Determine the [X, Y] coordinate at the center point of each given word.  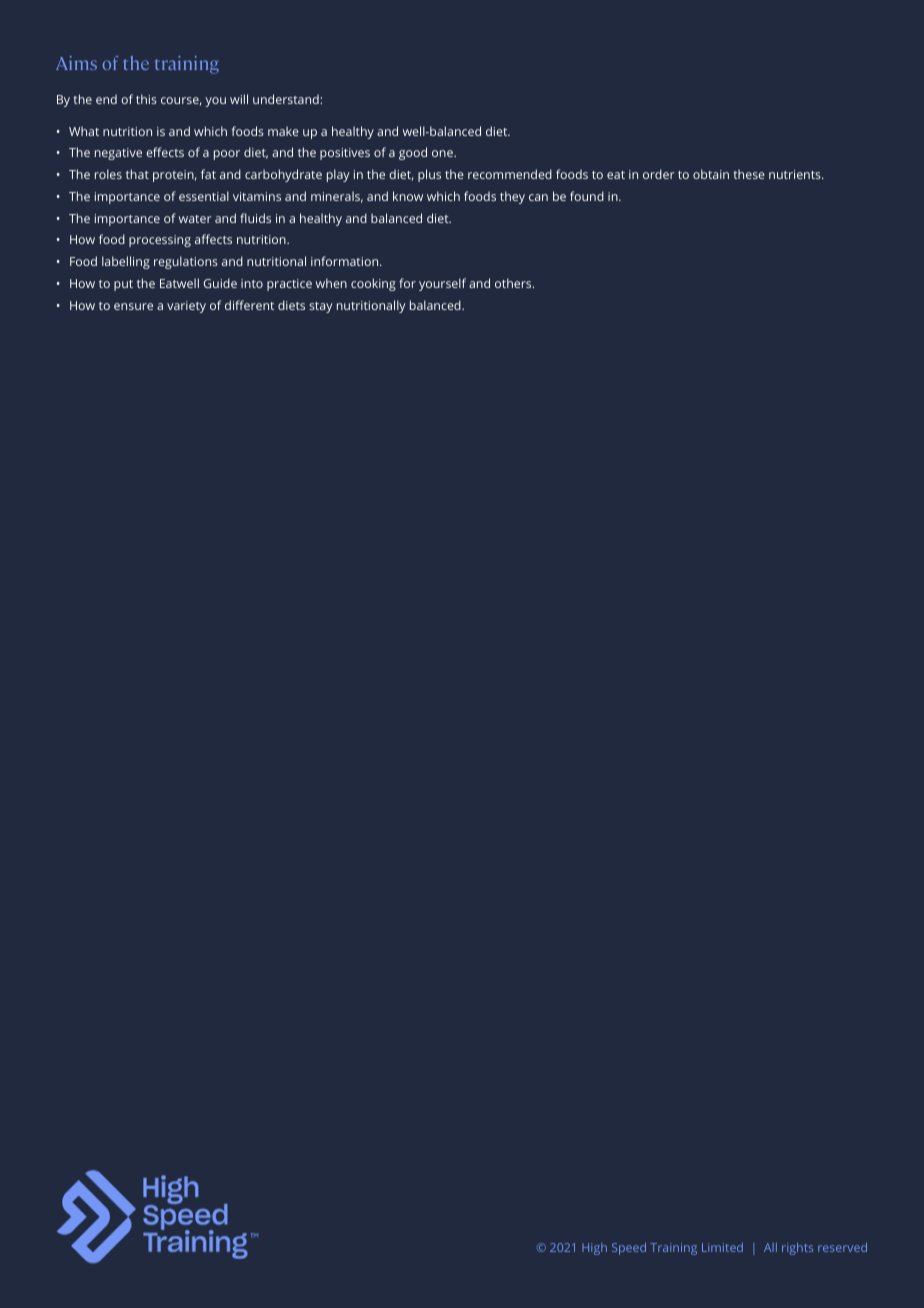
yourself [442, 284]
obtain [711, 174]
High [594, 1249]
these [749, 174]
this [146, 99]
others [514, 283]
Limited [722, 1247]
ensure [133, 306]
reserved [842, 1247]
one [443, 153]
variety [186, 307]
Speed [629, 1248]
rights [797, 1248]
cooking [373, 284]
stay [321, 307]
